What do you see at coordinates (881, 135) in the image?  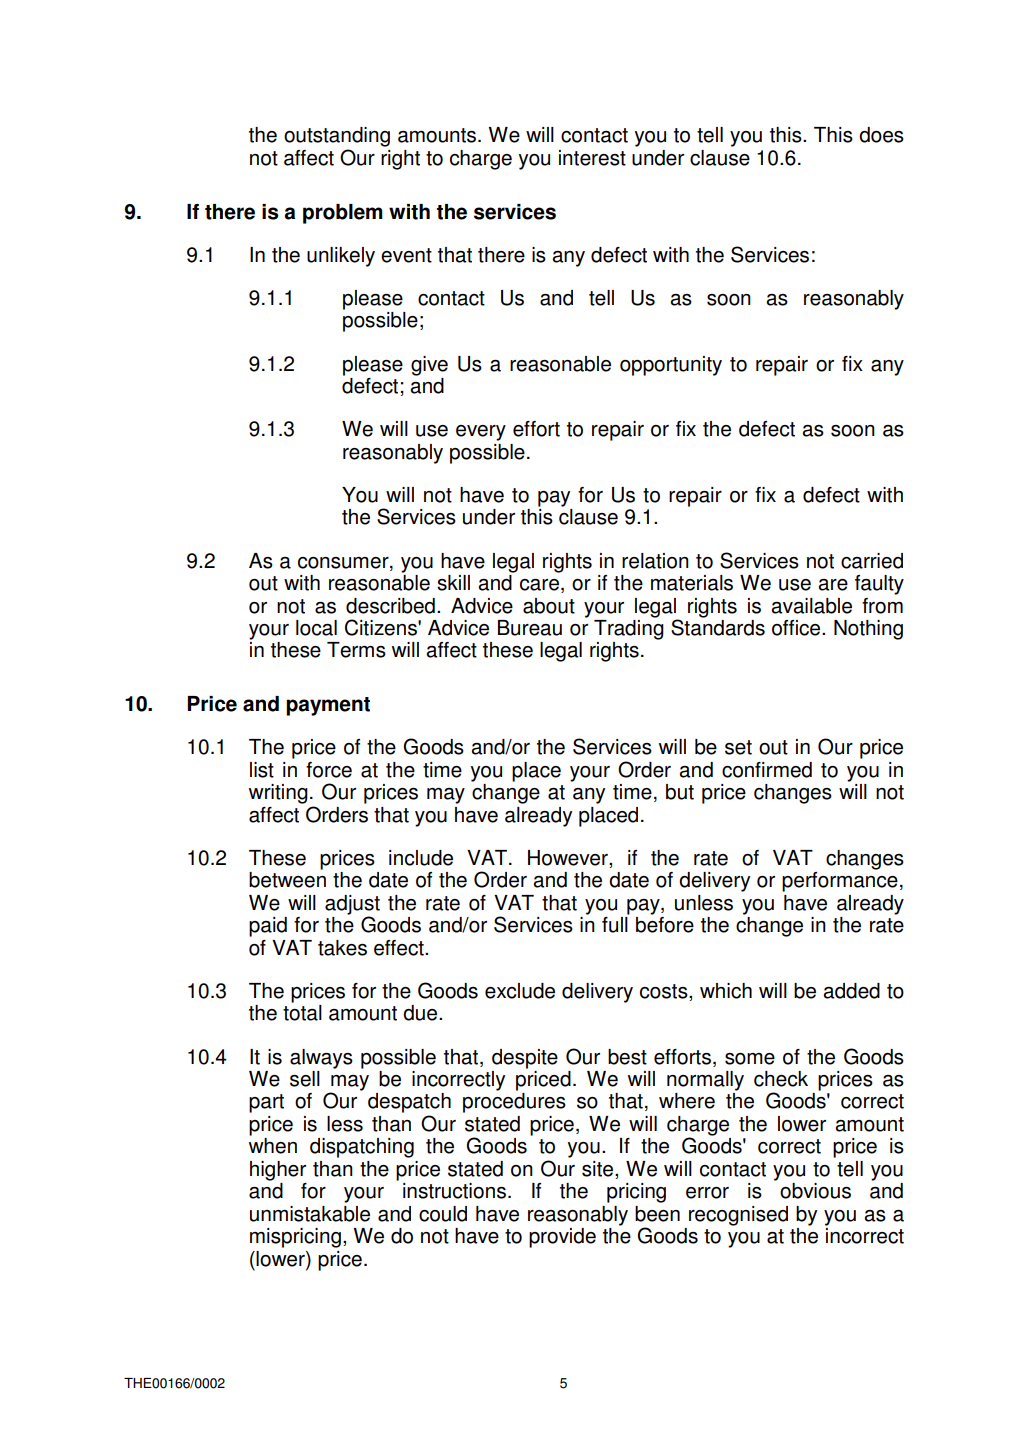 I see `does` at bounding box center [881, 135].
